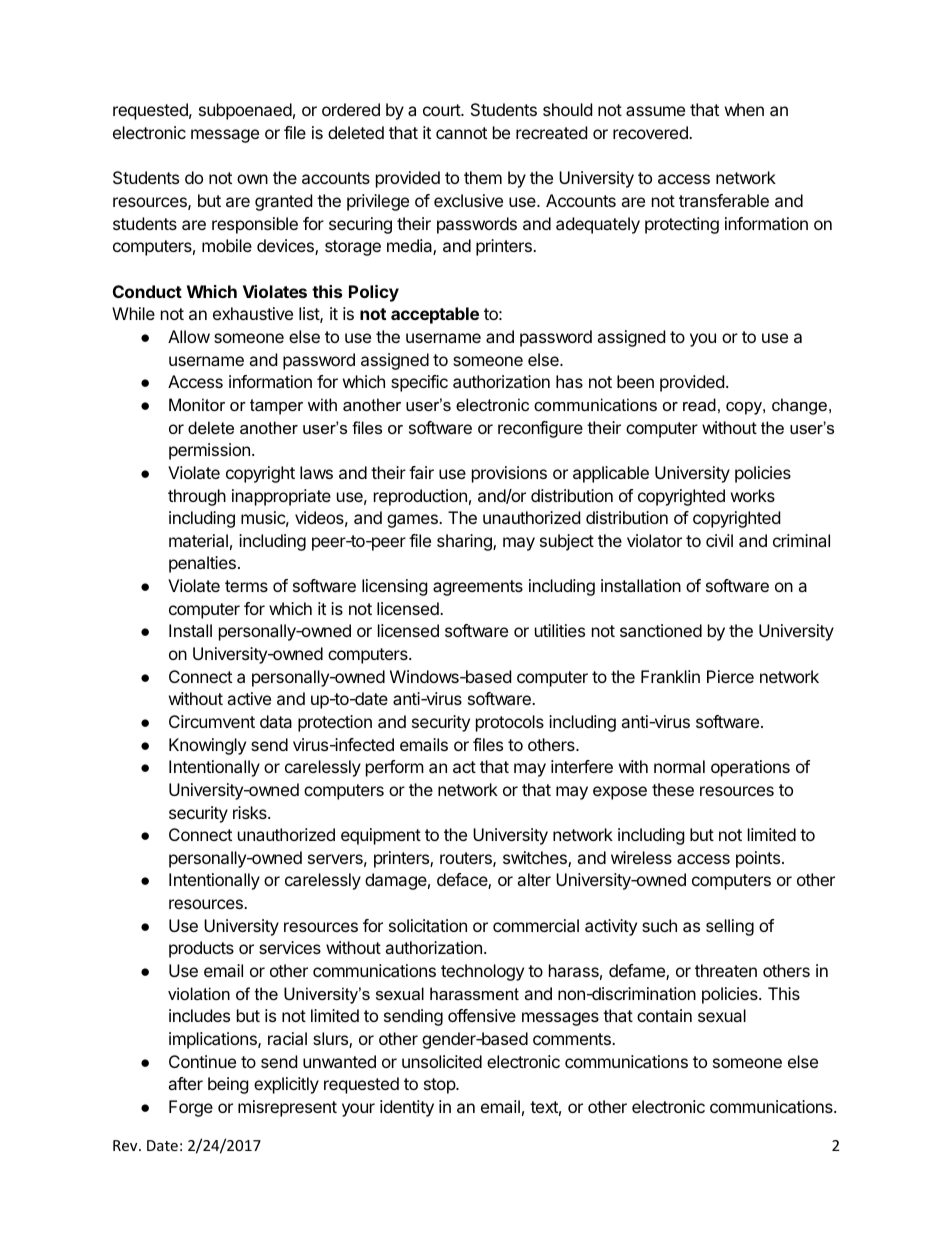 The height and width of the screenshot is (1233, 952). I want to click on Monitor, so click(197, 404).
